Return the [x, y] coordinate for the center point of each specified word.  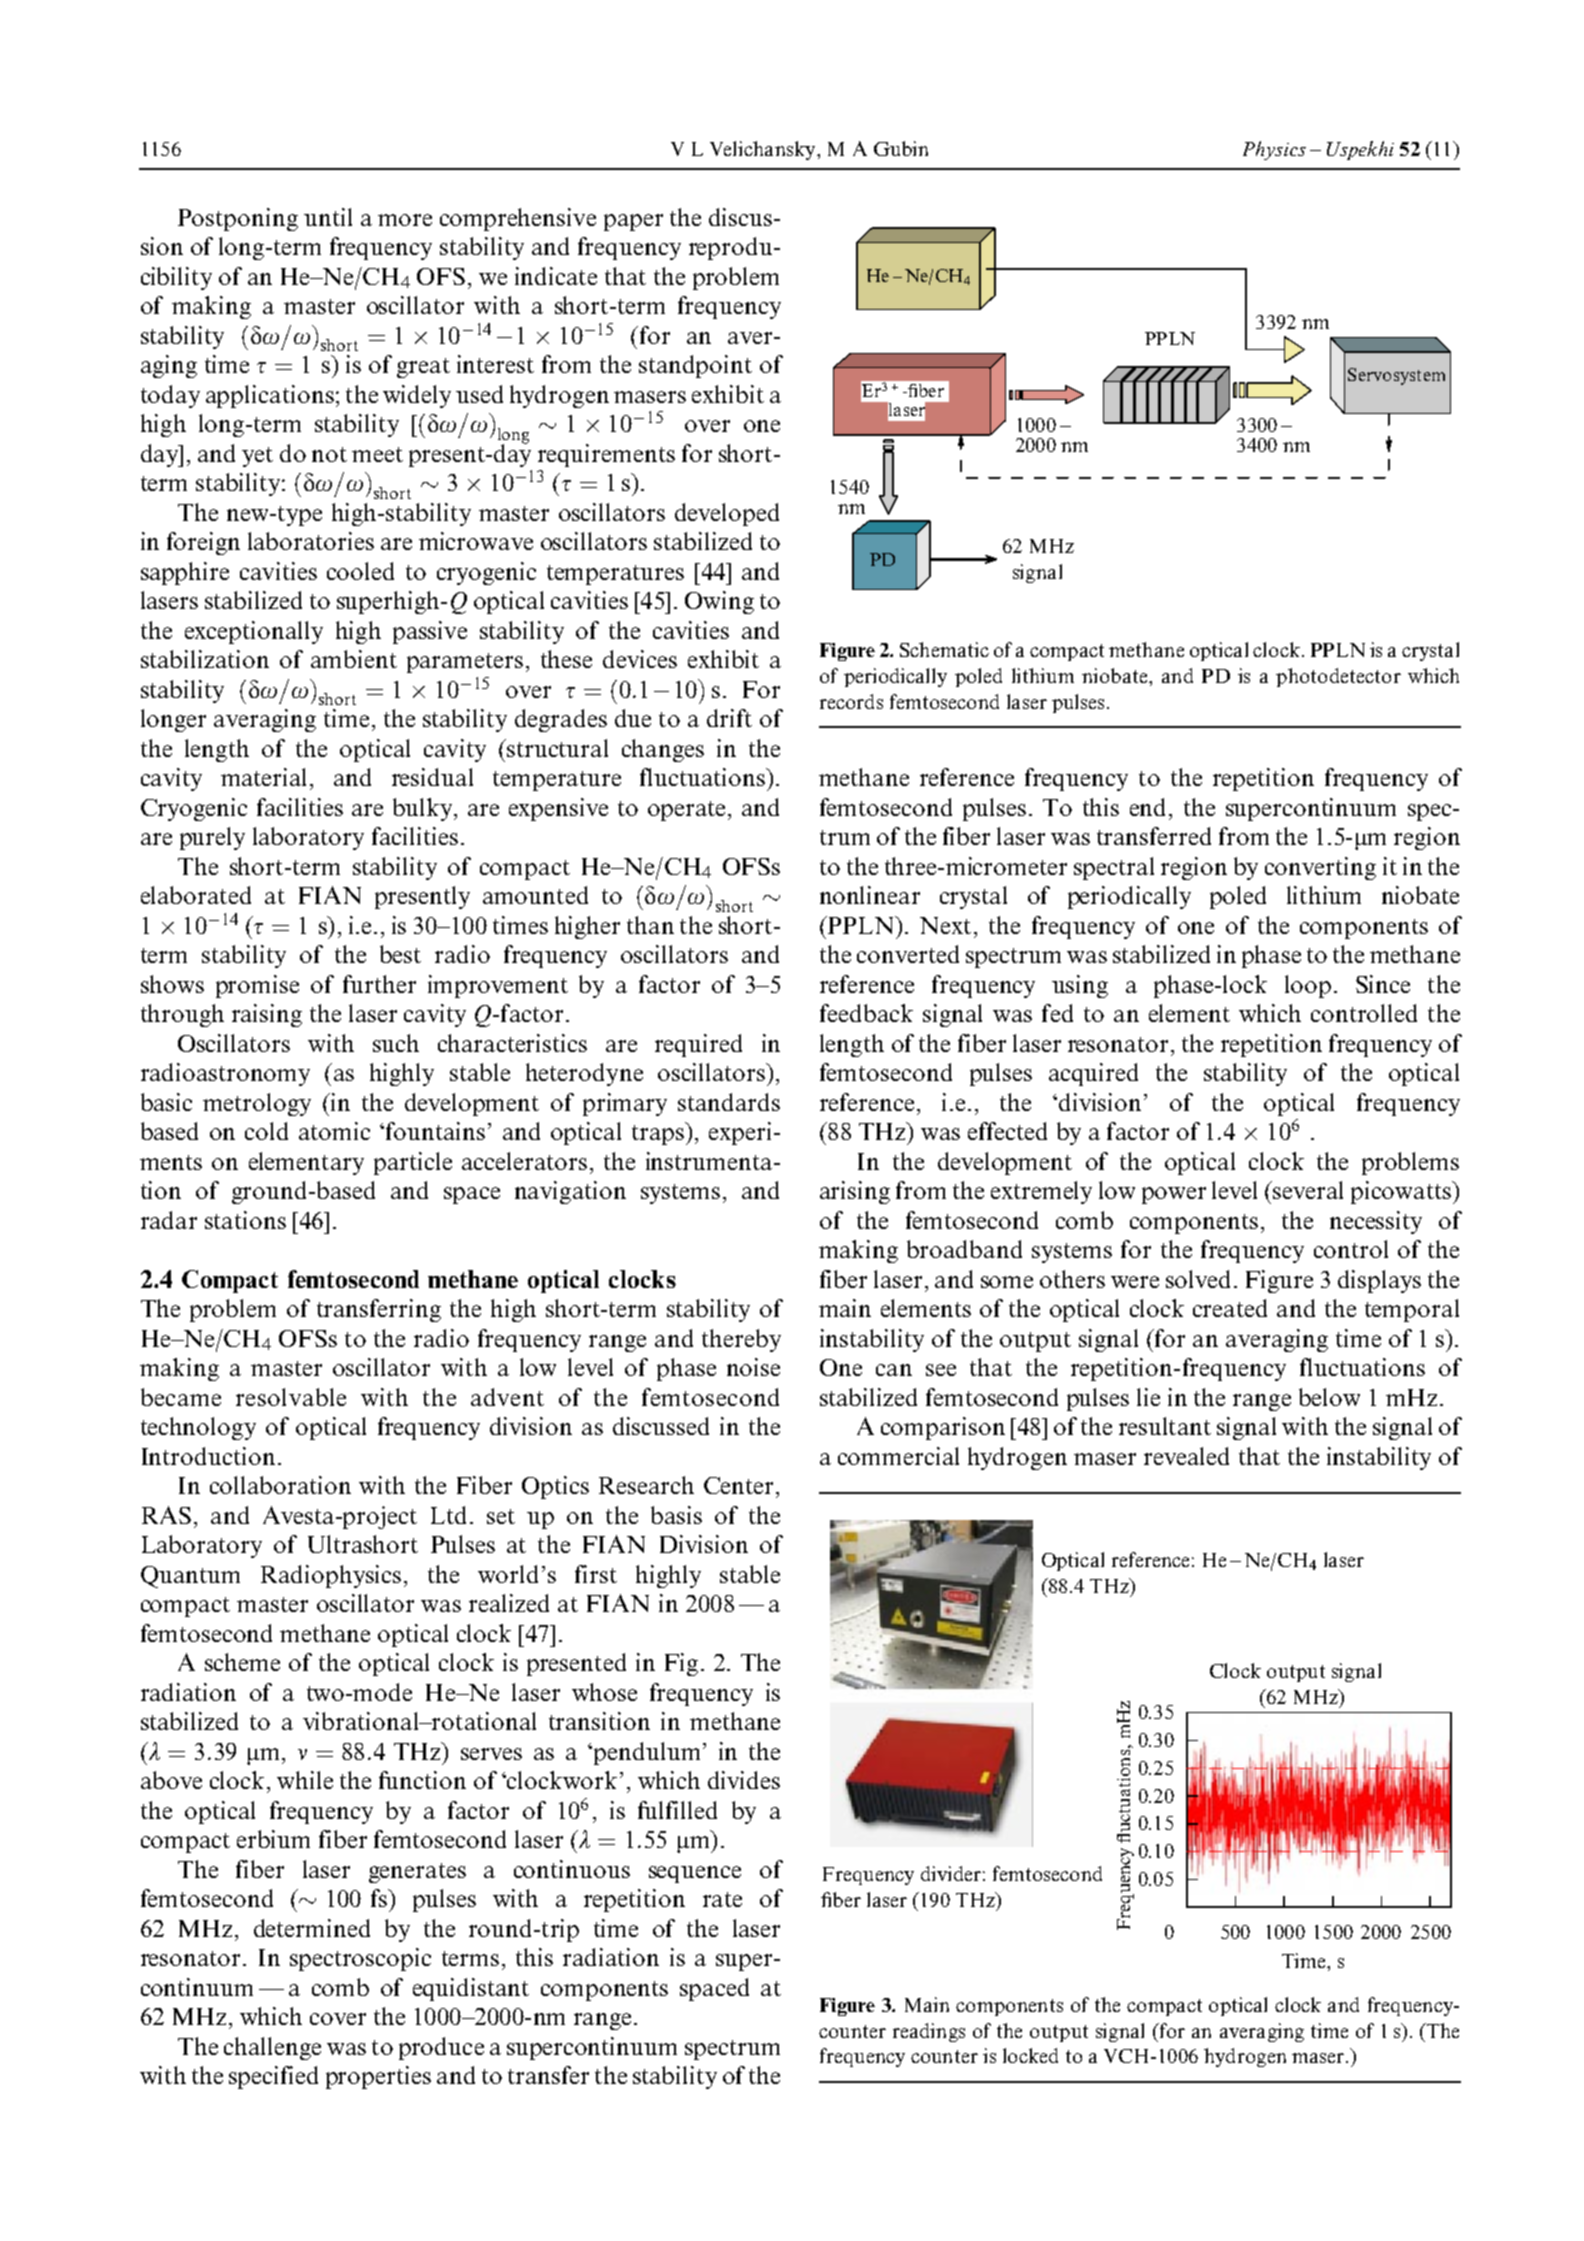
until [328, 217]
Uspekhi [1360, 150]
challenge [272, 2048]
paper [633, 222]
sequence [695, 1874]
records [851, 701]
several [1307, 1190]
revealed [1186, 1456]
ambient [354, 659]
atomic [334, 1131]
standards [729, 1102]
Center [738, 1485]
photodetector [1338, 677]
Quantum [190, 1577]
